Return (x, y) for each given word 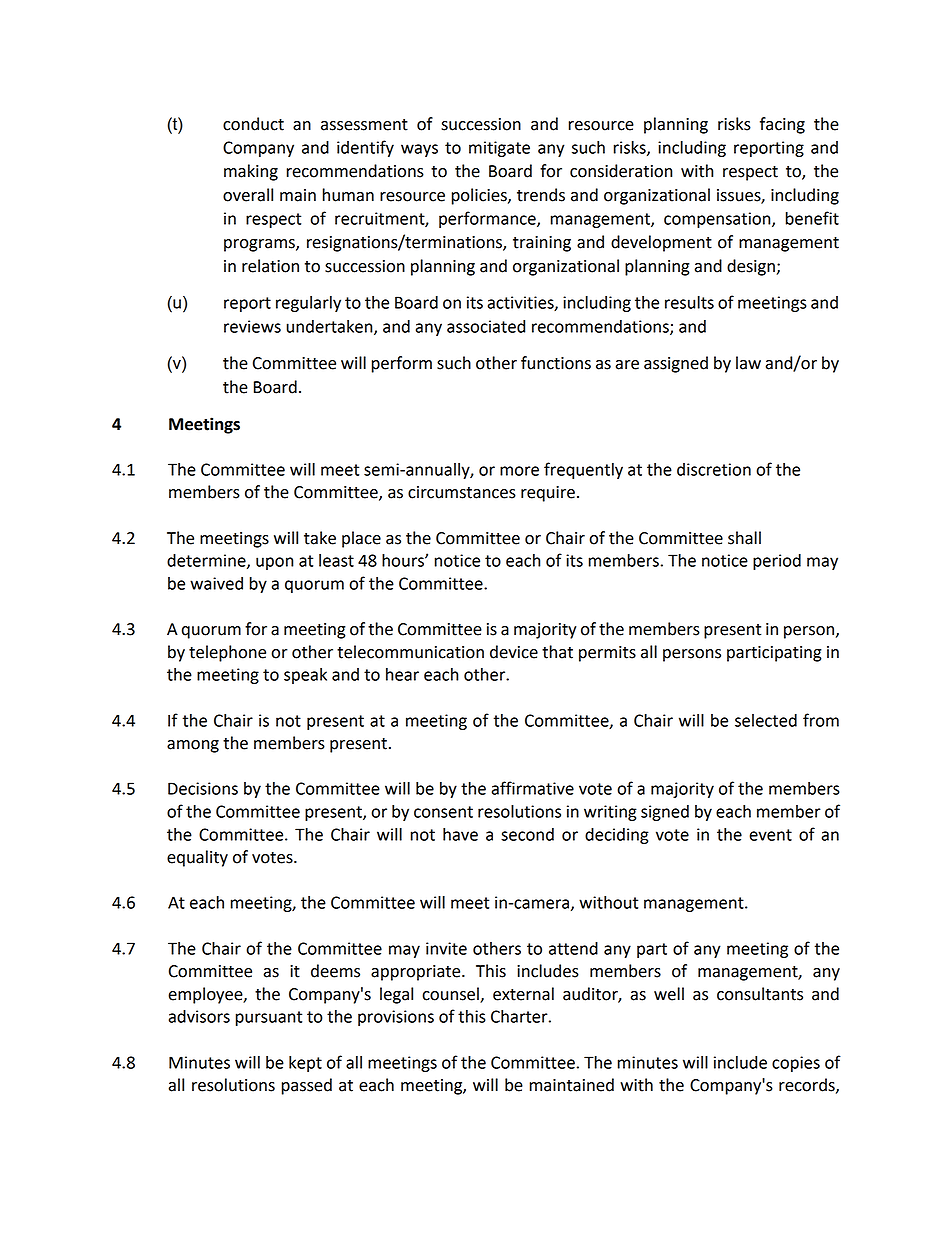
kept (305, 1064)
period (777, 562)
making (251, 172)
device (514, 652)
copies (796, 1064)
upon (275, 563)
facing (782, 125)
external (523, 994)
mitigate (499, 149)
